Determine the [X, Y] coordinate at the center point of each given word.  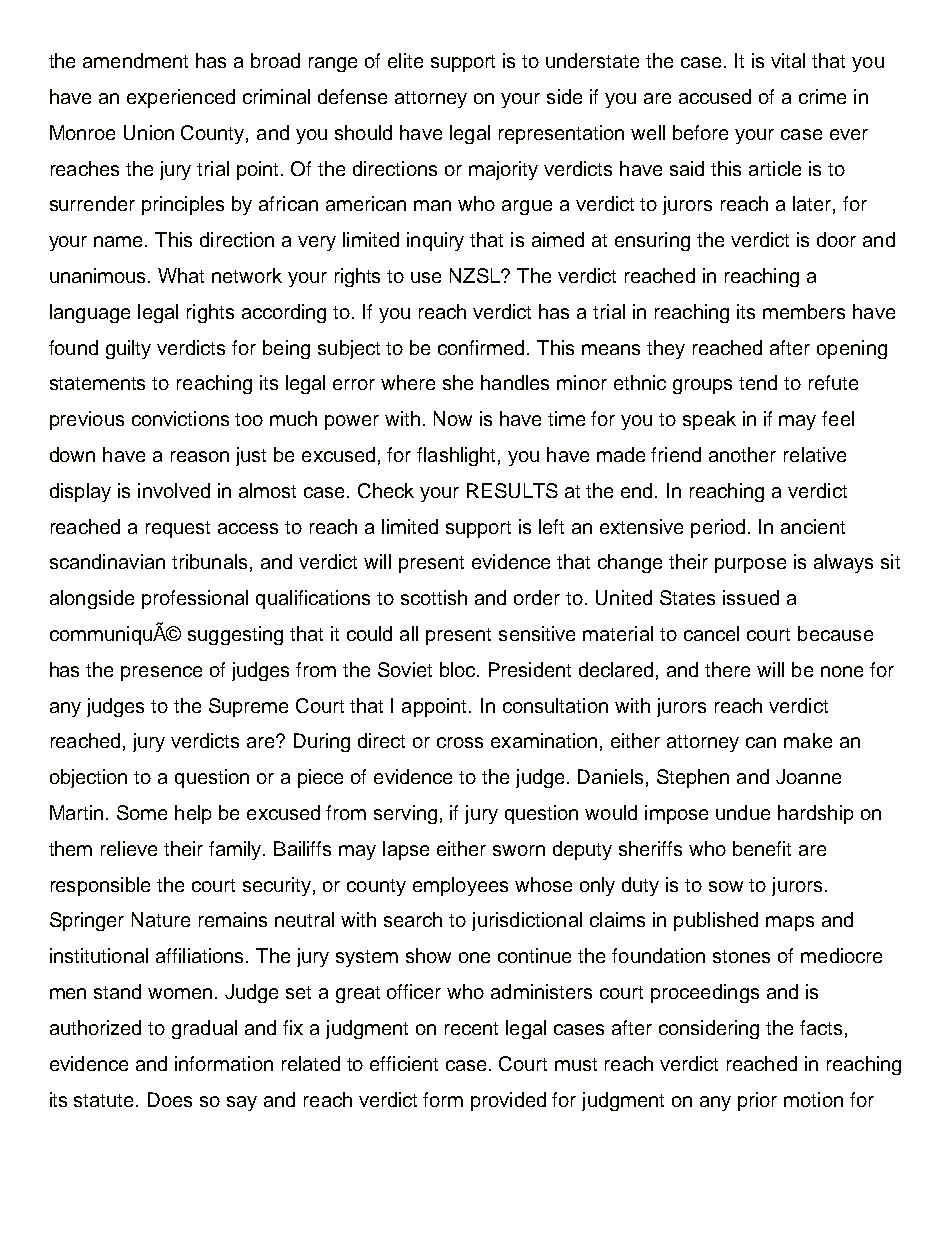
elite [405, 60]
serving [405, 814]
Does [170, 1099]
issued [751, 597]
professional [195, 599]
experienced [181, 98]
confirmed [483, 347]
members [804, 311]
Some [142, 812]
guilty [128, 349]
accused [715, 96]
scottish [434, 597]
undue [743, 812]
